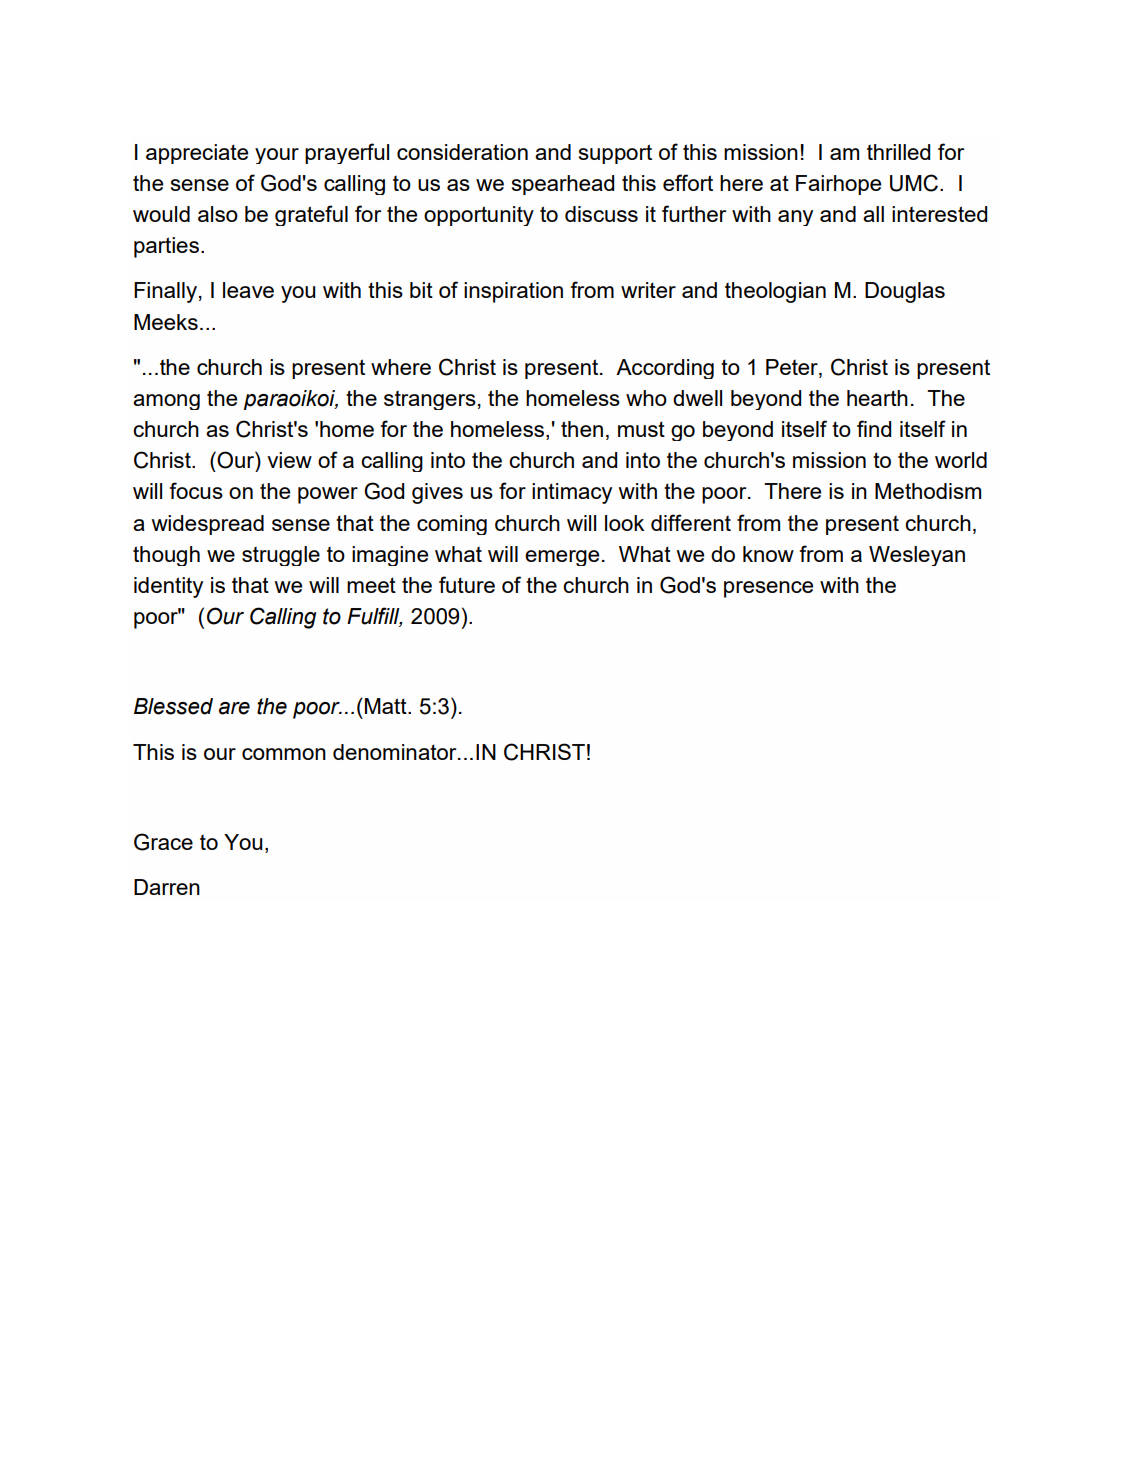 This screenshot has height=1463, width=1131. I want to click on According, so click(665, 369).
